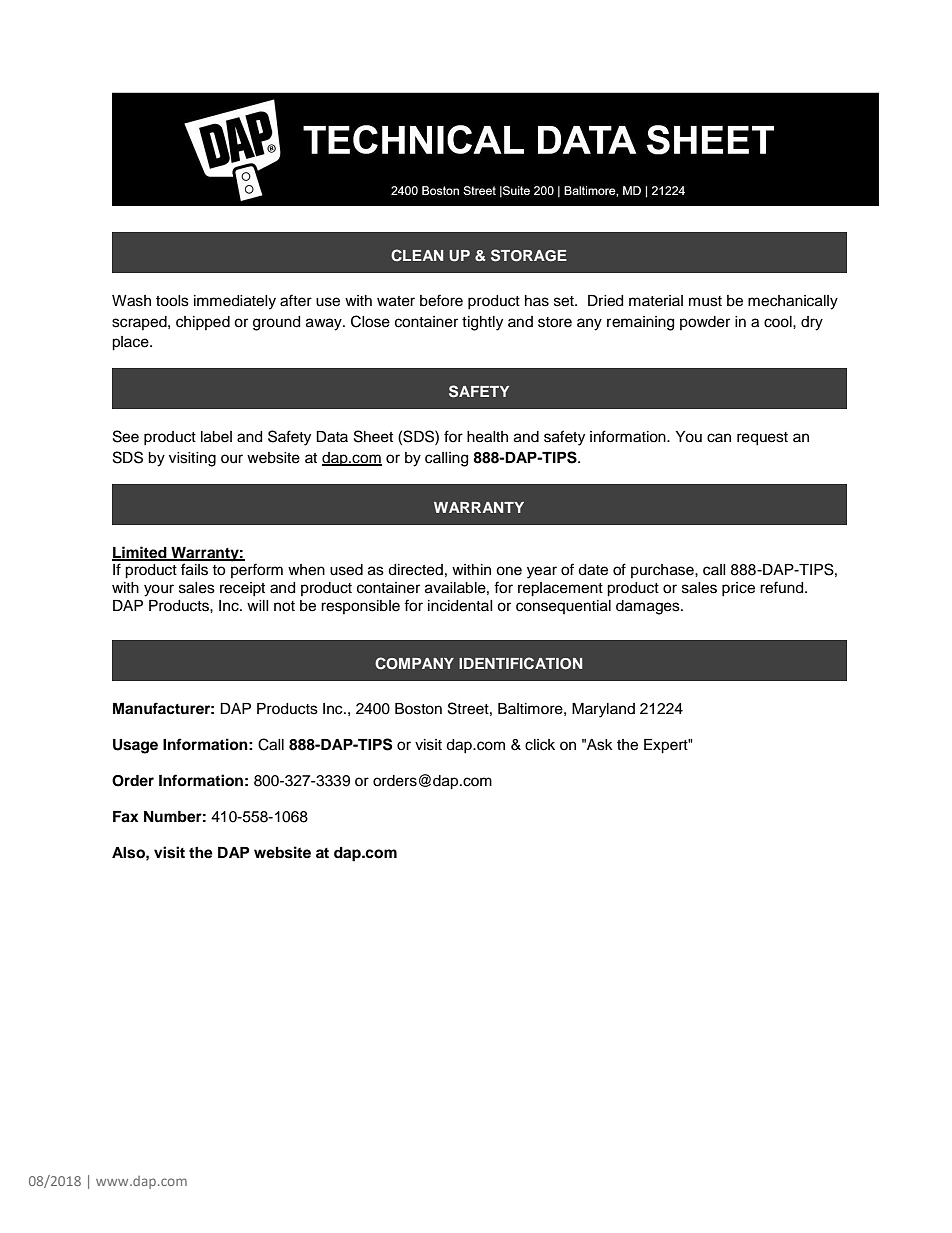 Image resolution: width=952 pixels, height=1233 pixels. I want to click on Usage, so click(135, 746).
